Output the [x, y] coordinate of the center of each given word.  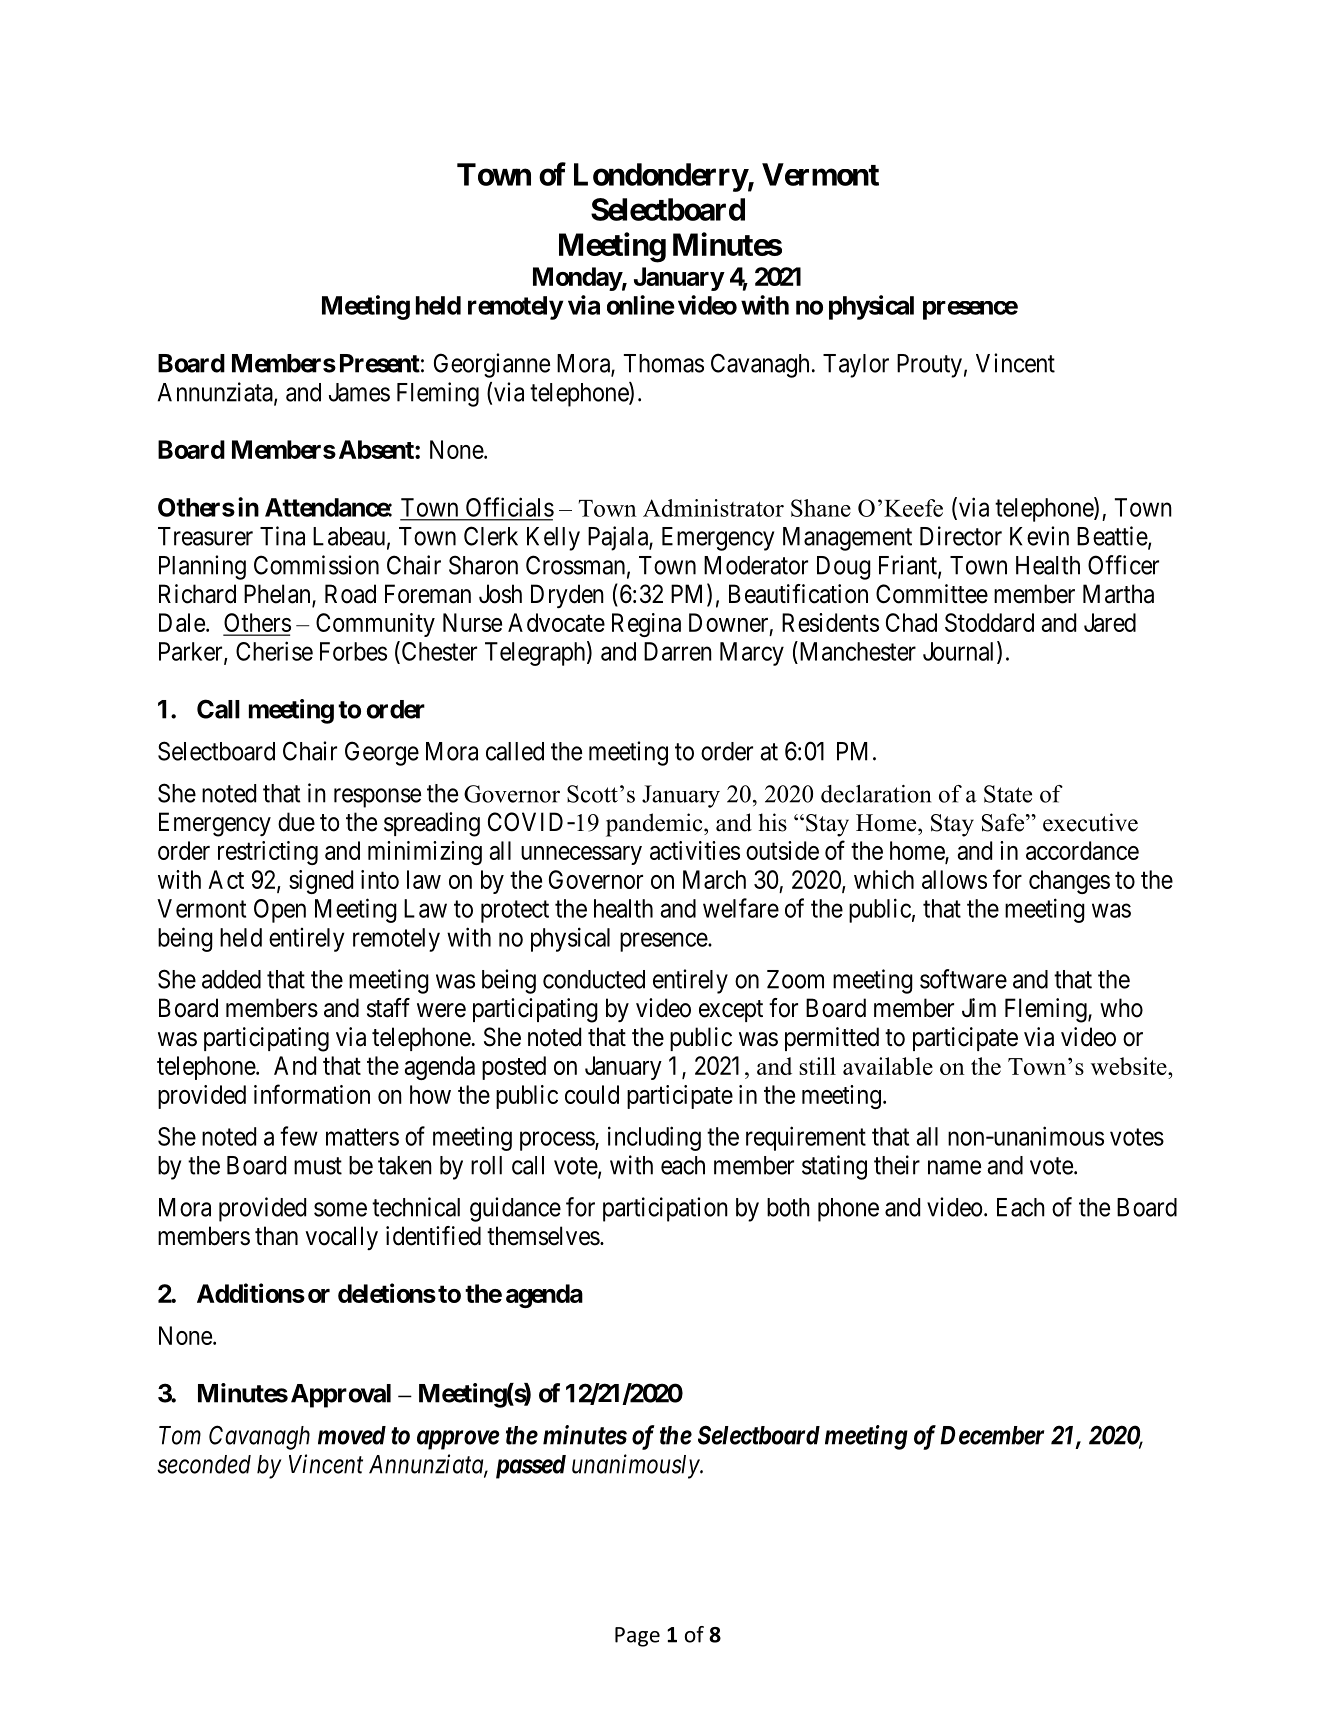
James [359, 392]
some [340, 1209]
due [296, 822]
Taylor [856, 366]
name [954, 1167]
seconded [204, 1464]
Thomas [664, 363]
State [1008, 794]
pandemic [655, 825]
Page [637, 1637]
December [992, 1435]
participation [665, 1209]
